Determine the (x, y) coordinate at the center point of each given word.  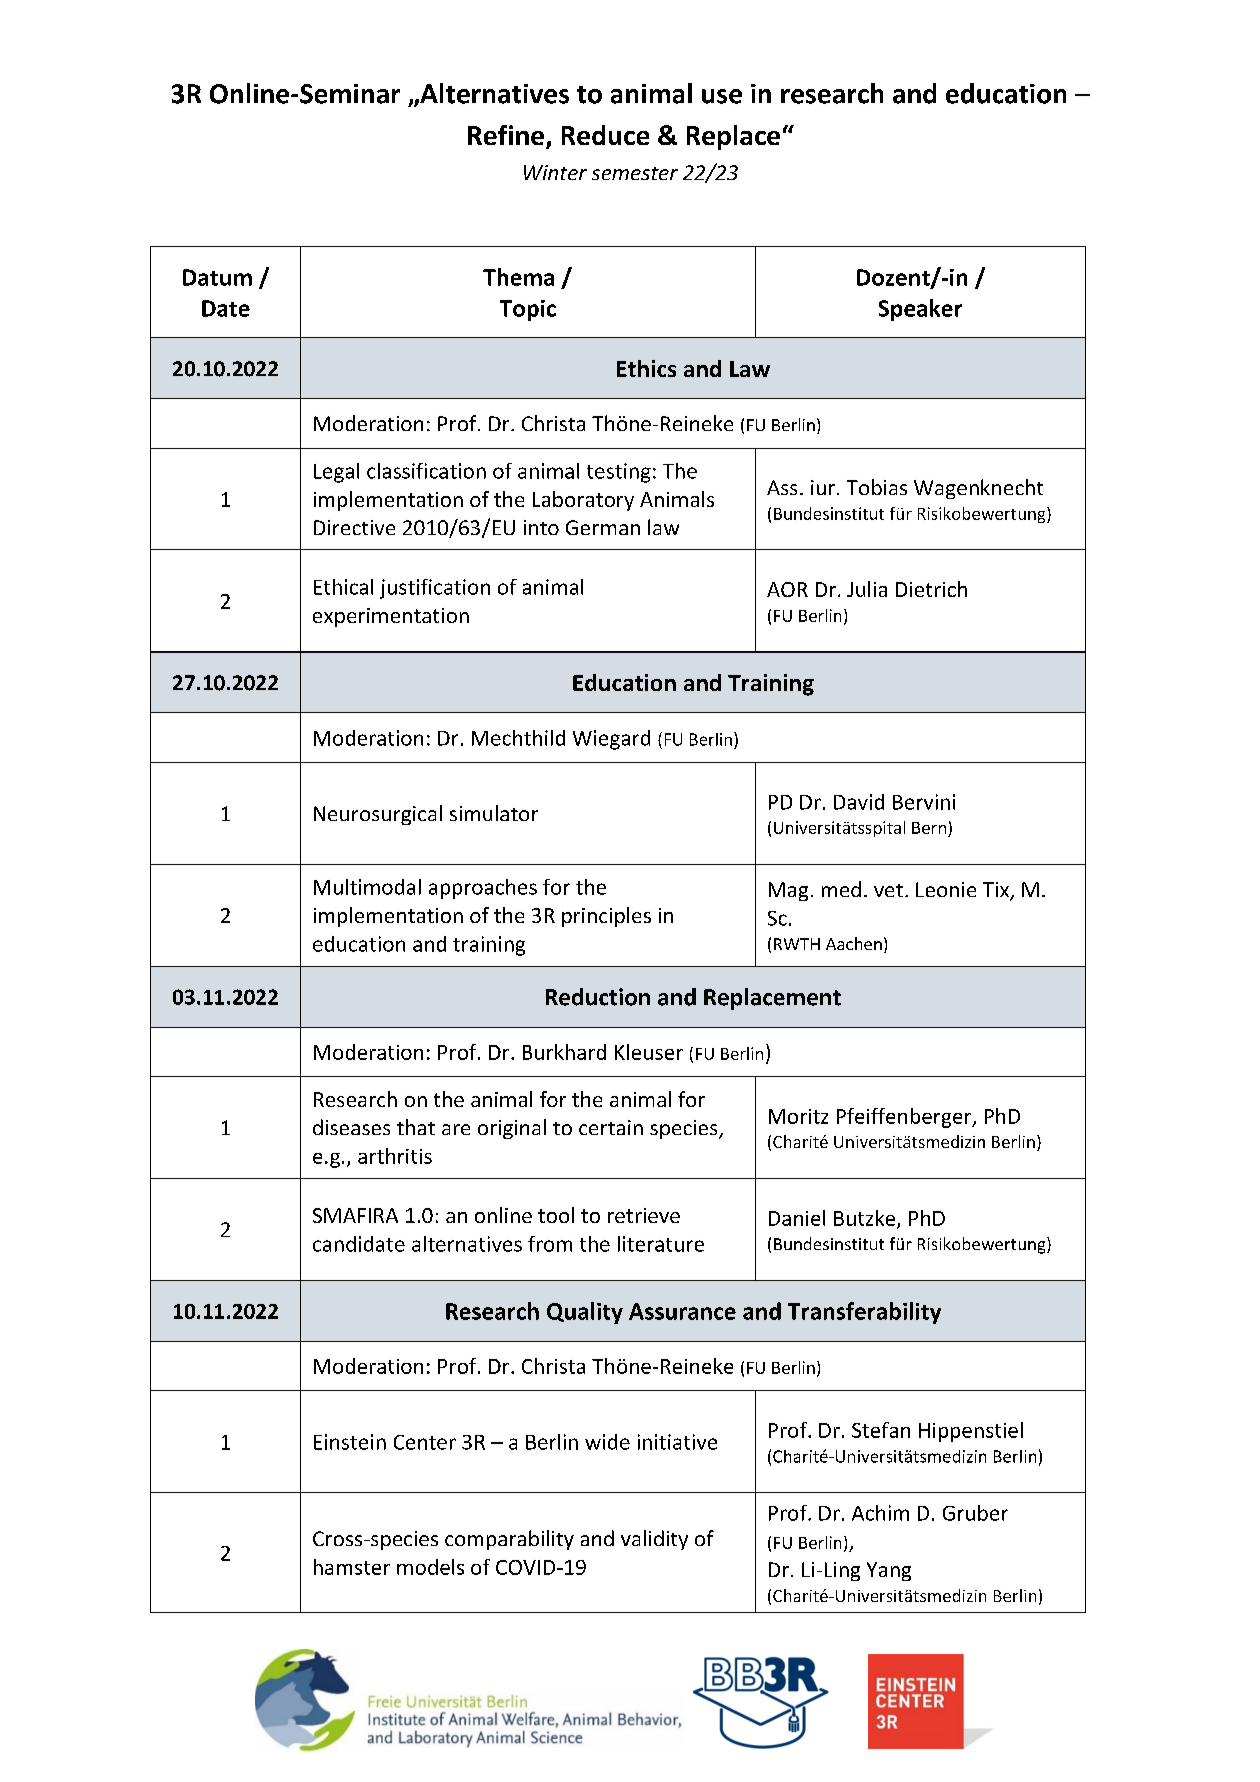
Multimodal (367, 887)
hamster (352, 1567)
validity (654, 1540)
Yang (889, 1571)
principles (606, 917)
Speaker (920, 310)
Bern (929, 828)
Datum (217, 277)
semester (635, 173)
